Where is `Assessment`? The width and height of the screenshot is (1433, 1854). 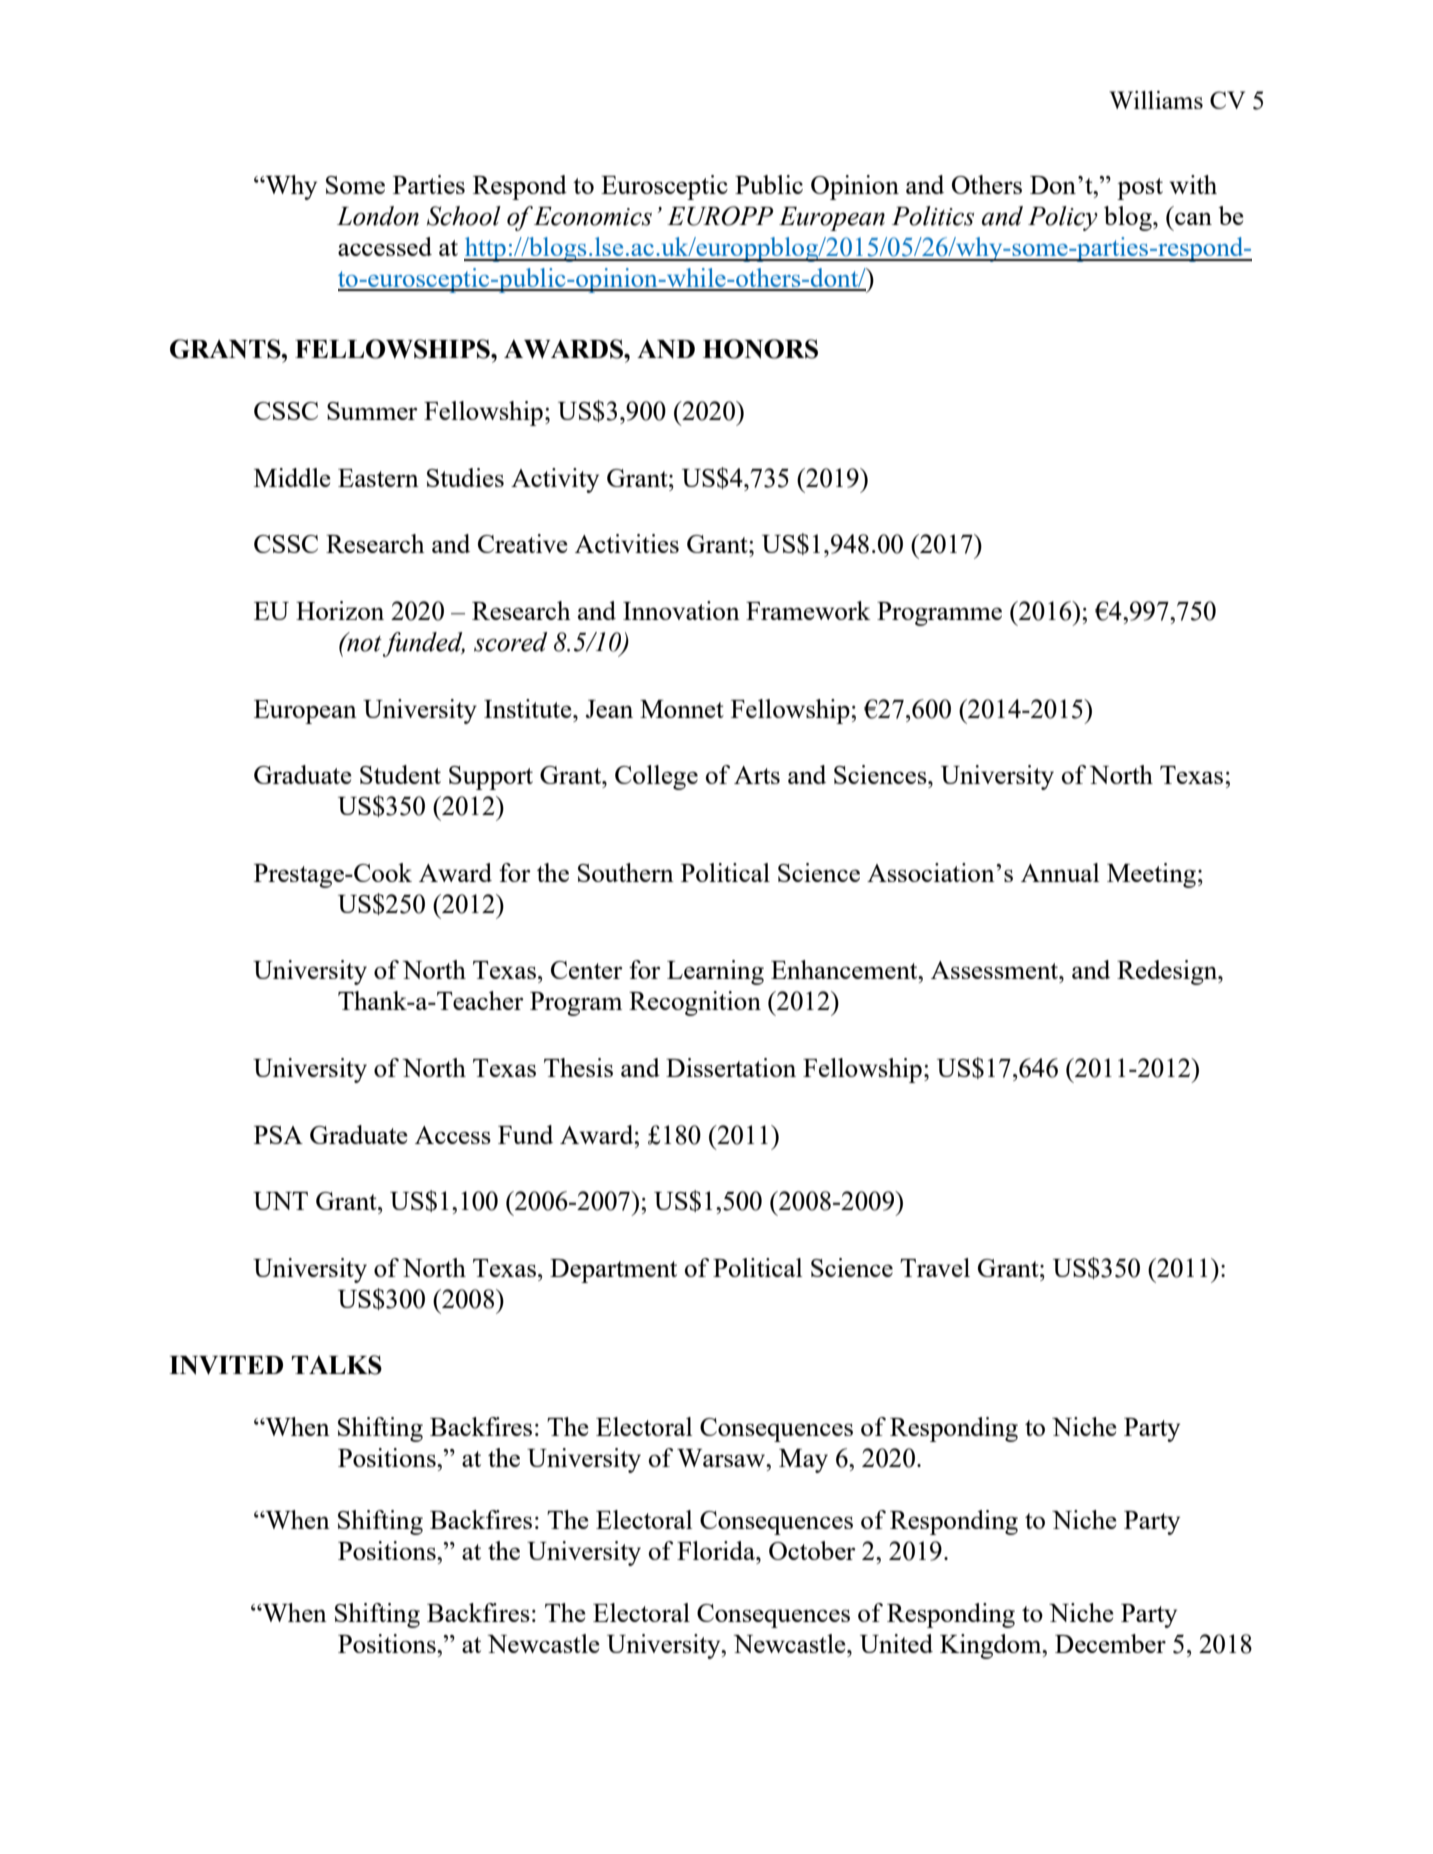 Assessment is located at coordinates (996, 970).
